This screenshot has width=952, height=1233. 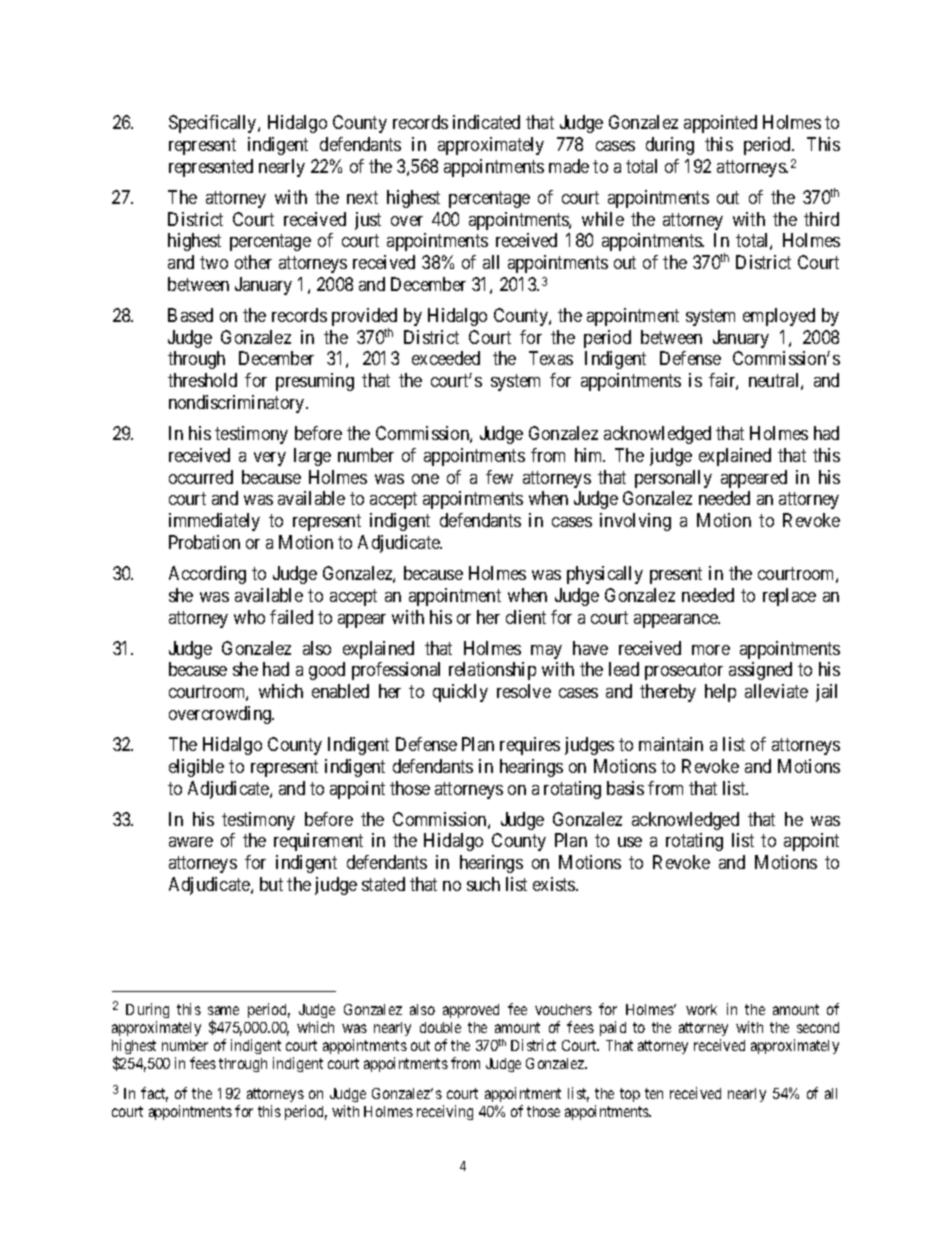 I want to click on replace, so click(x=789, y=597).
